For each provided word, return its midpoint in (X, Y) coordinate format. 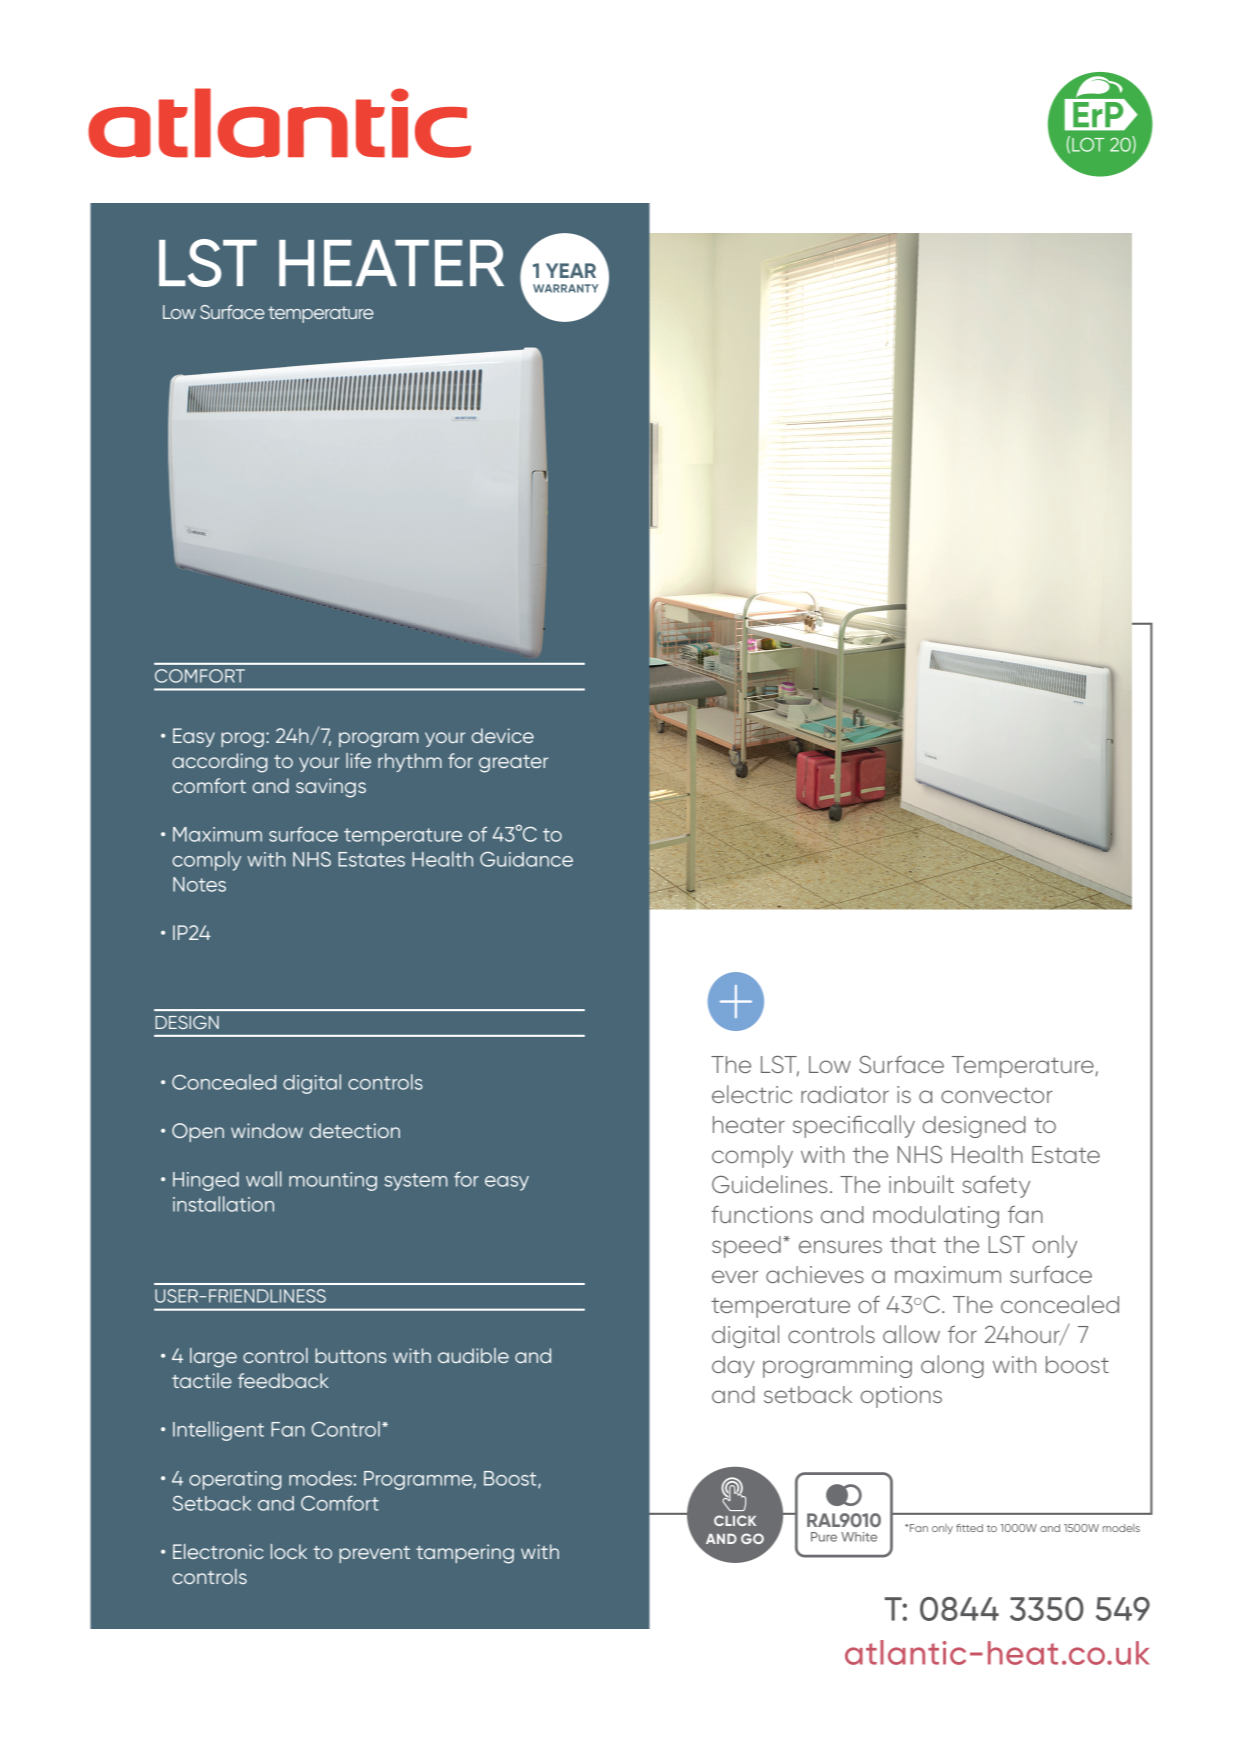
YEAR (571, 270)
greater (513, 764)
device (502, 735)
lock (289, 1551)
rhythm (410, 762)
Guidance (526, 859)
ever (735, 1276)
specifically (854, 1126)
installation (223, 1204)
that (913, 1244)
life (358, 760)
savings (331, 788)
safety (996, 1186)
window (267, 1130)
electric (752, 1094)
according (219, 763)
